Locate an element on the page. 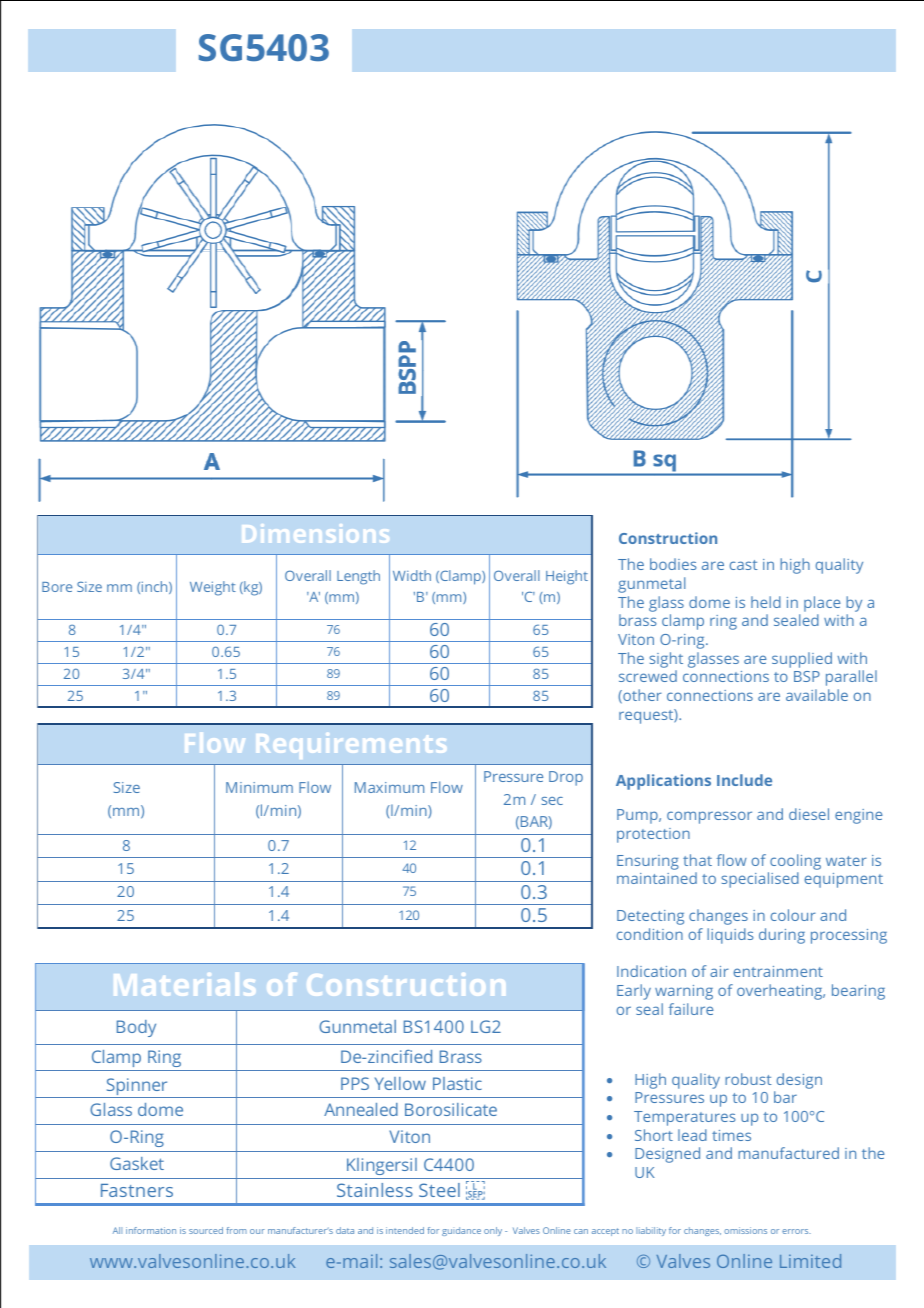 The height and width of the document is (1308, 924). omissions is located at coordinates (745, 1230).
